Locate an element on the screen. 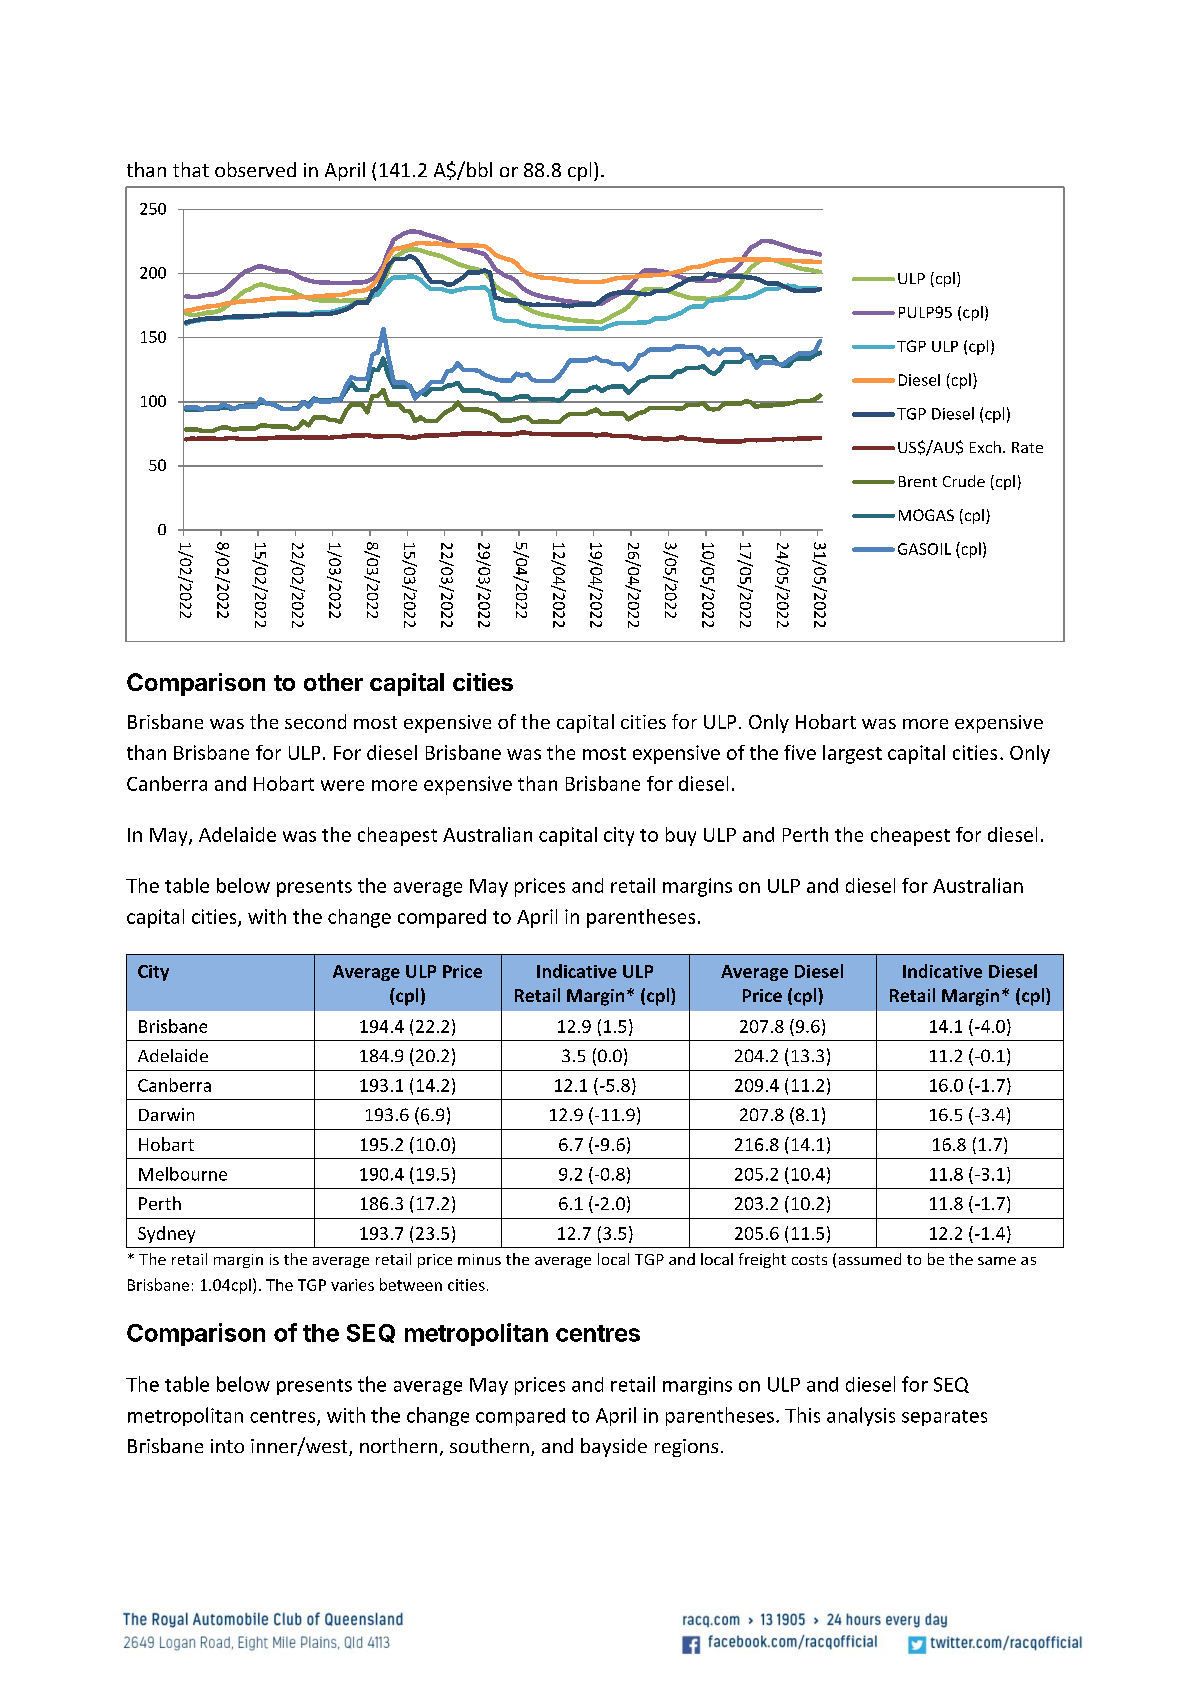 This screenshot has width=1193, height=1687. other is located at coordinates (333, 682).
